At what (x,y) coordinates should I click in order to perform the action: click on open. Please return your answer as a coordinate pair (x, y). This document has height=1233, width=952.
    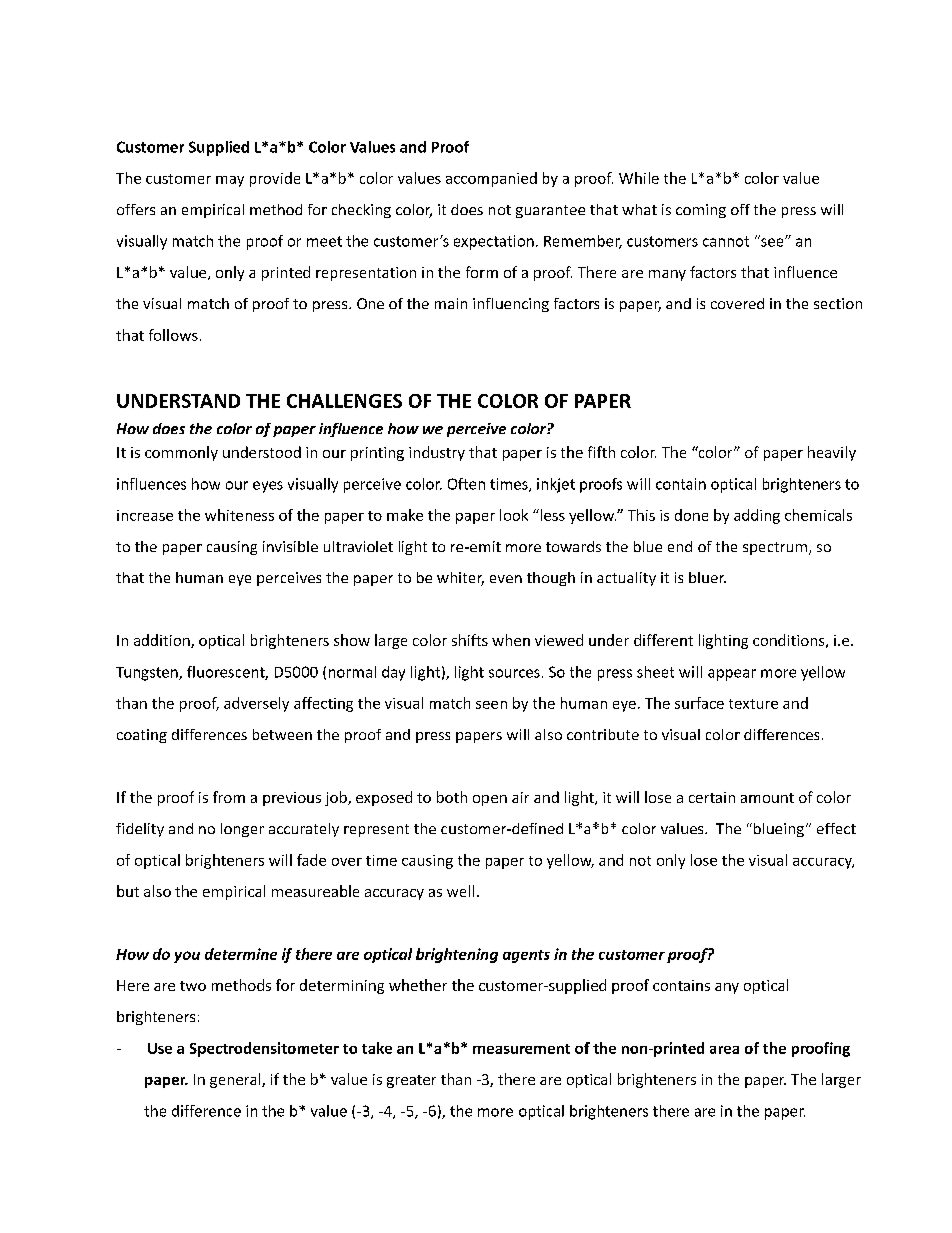
    Looking at the image, I should click on (490, 800).
